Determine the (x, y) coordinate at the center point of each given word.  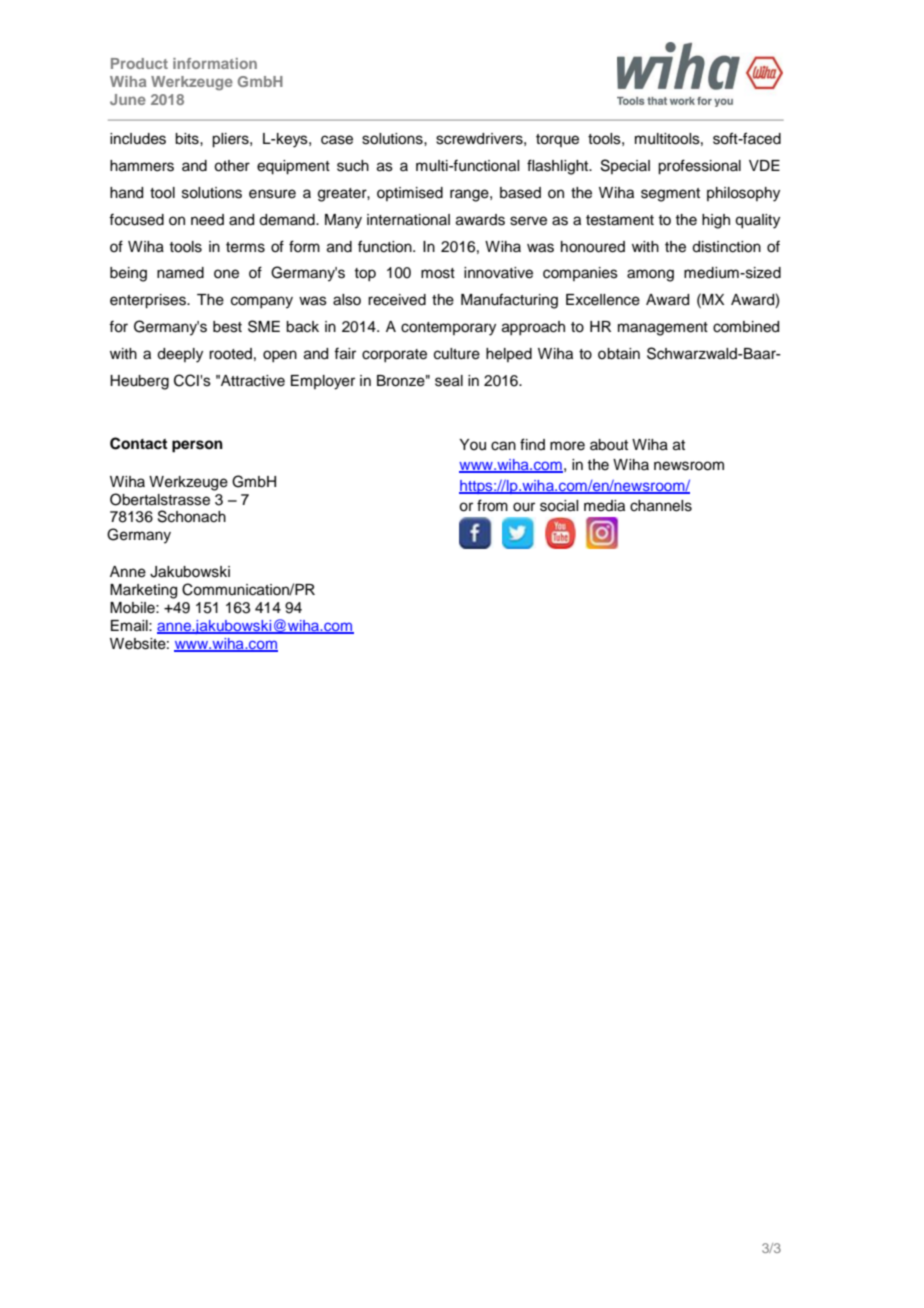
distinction (726, 247)
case (337, 140)
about (609, 445)
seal (449, 381)
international (408, 220)
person (197, 446)
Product (139, 63)
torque (557, 140)
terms (245, 247)
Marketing (143, 591)
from (492, 505)
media (604, 506)
